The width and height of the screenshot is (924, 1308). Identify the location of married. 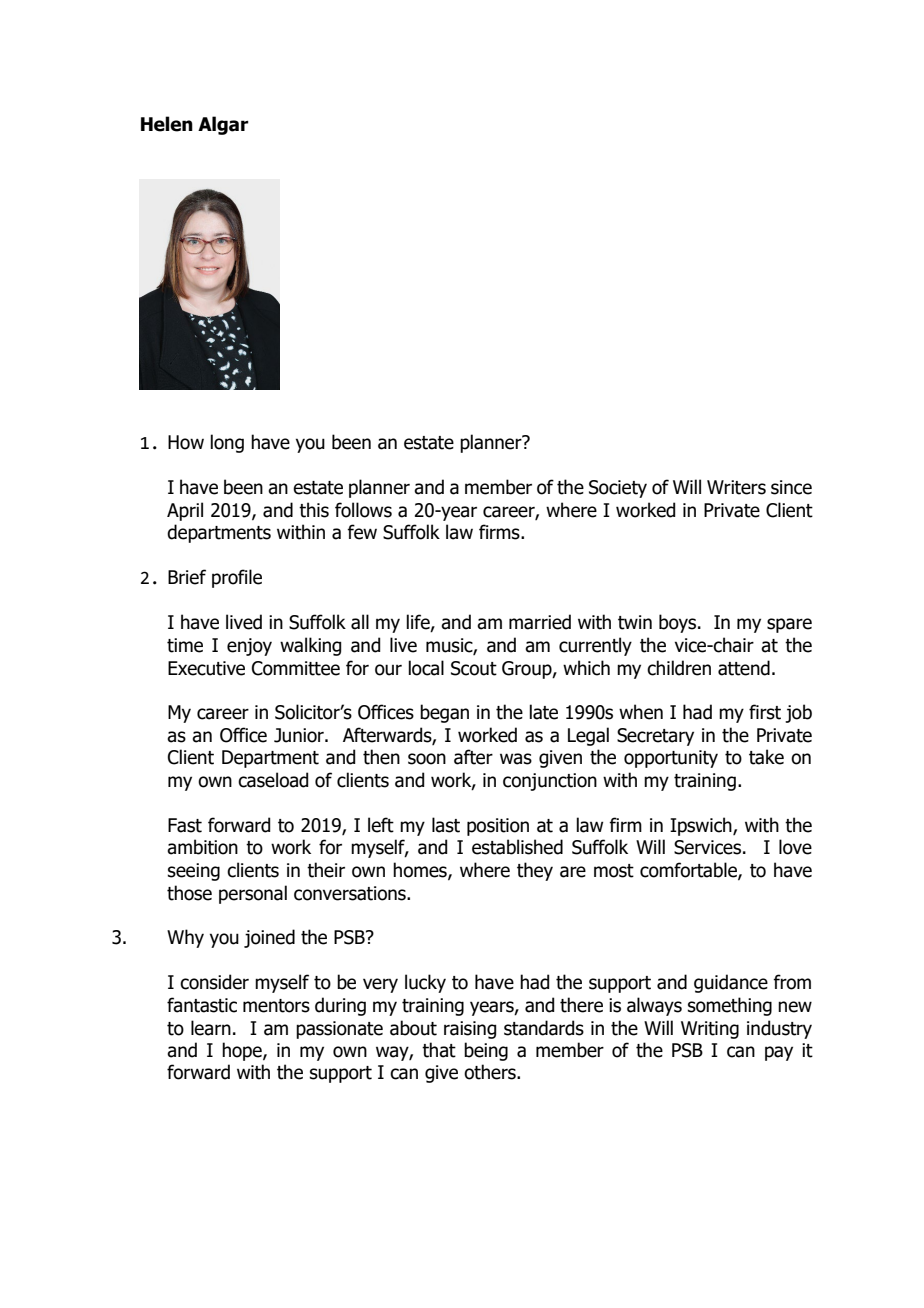
(540, 622).
